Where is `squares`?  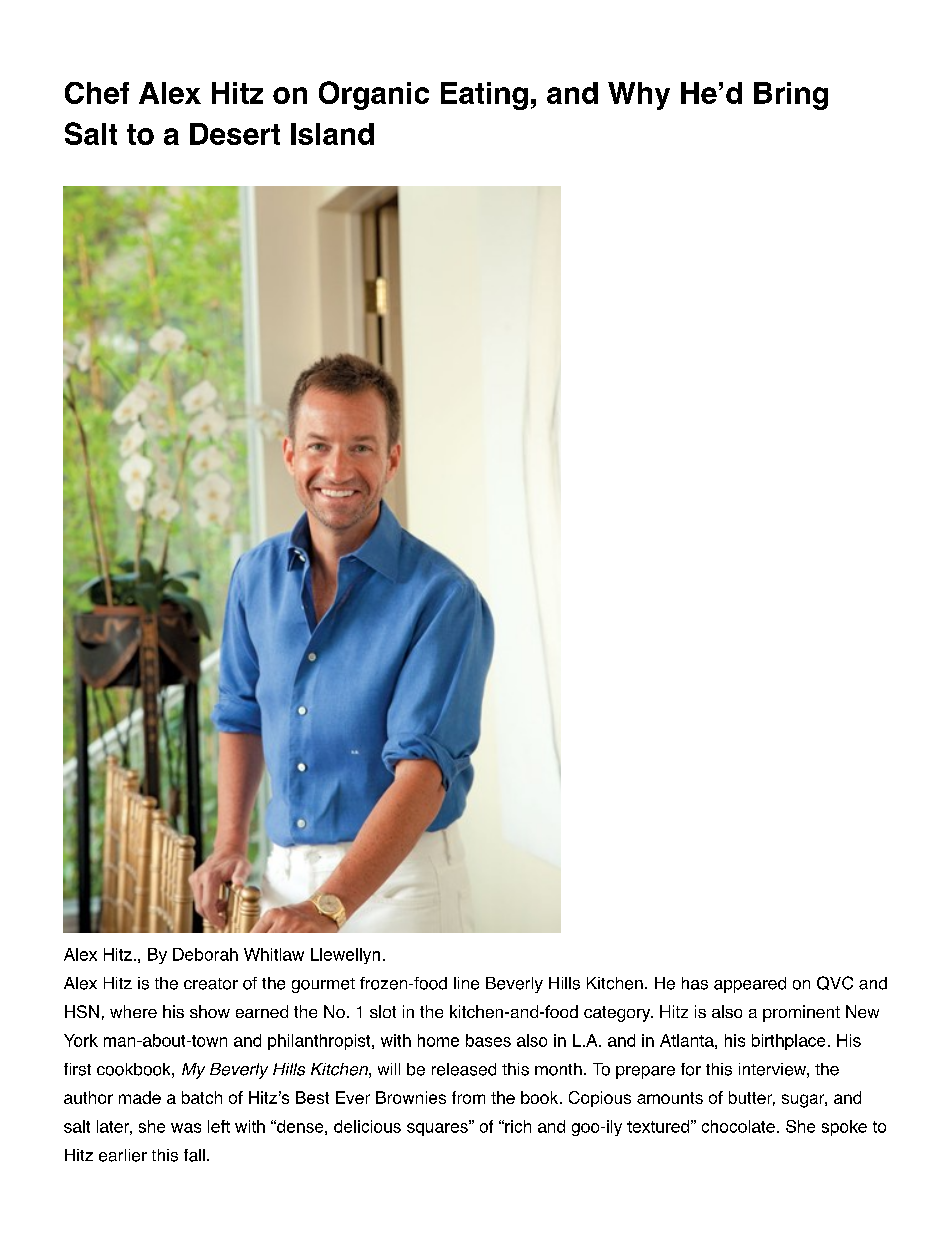 squares is located at coordinates (438, 1128).
